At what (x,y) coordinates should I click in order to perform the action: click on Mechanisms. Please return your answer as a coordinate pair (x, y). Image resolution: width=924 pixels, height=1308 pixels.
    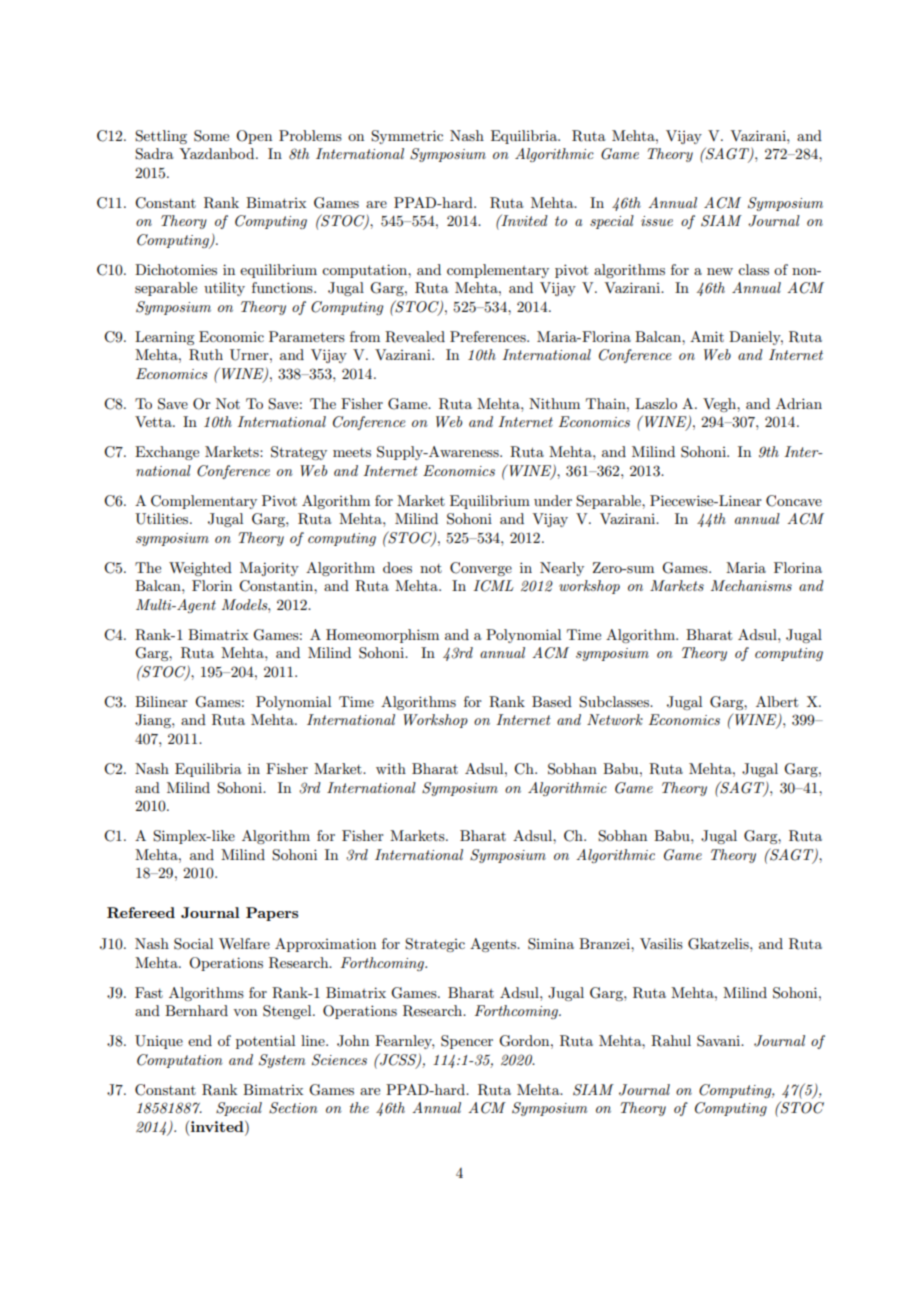
    Looking at the image, I should click on (751, 585).
